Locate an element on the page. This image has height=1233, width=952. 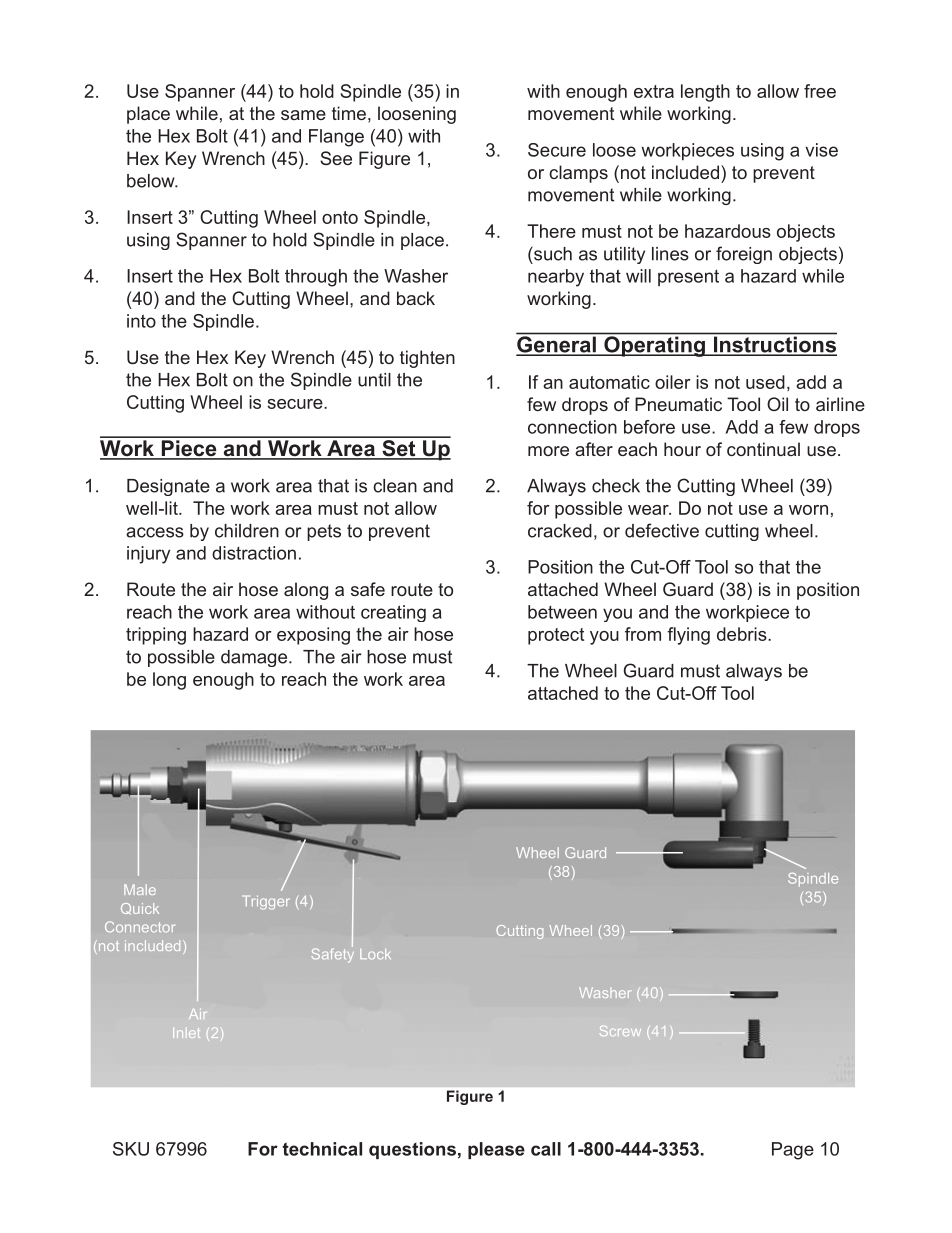
tripping is located at coordinates (156, 636).
